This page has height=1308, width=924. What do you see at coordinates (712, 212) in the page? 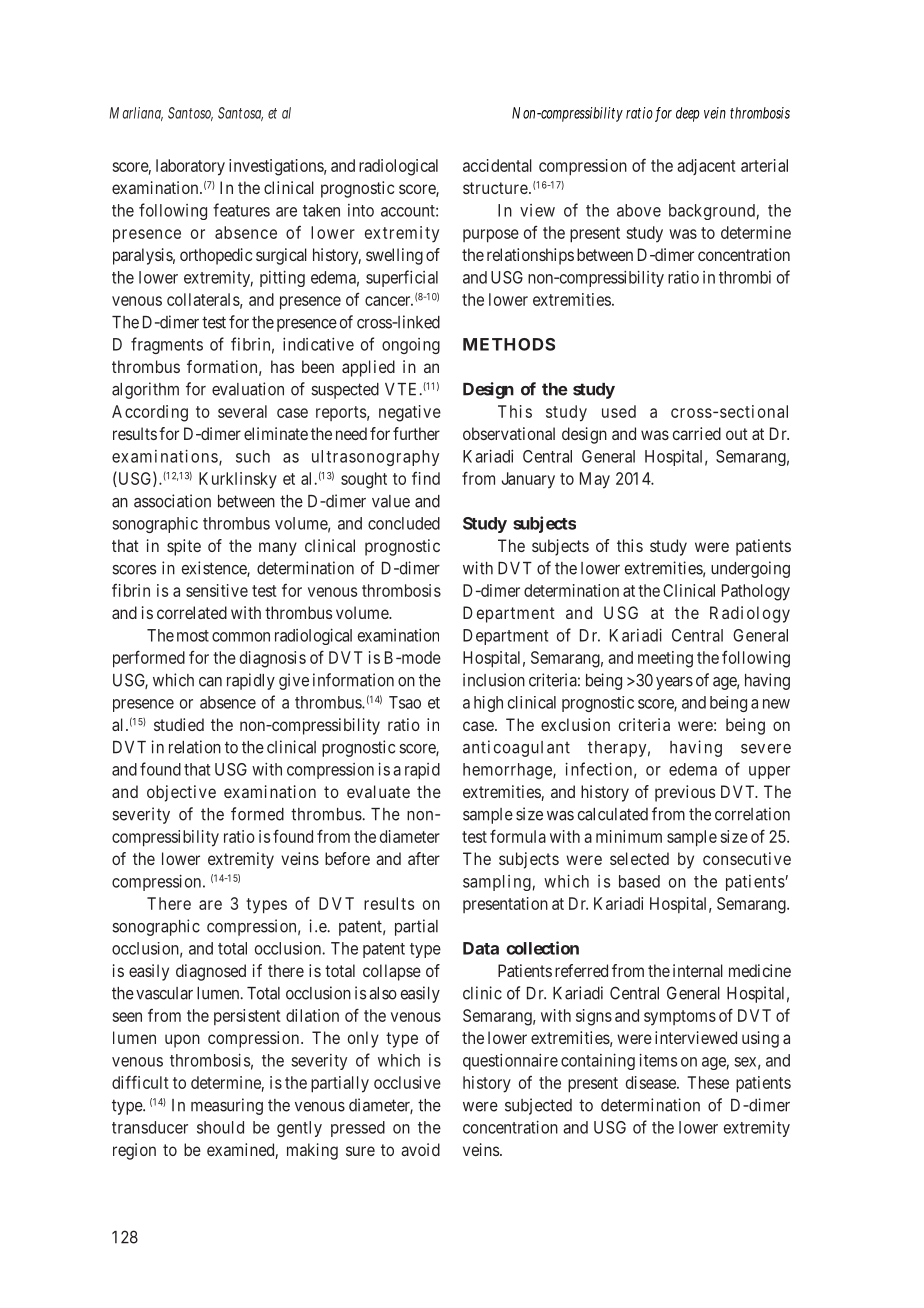
I see `background` at bounding box center [712, 212].
